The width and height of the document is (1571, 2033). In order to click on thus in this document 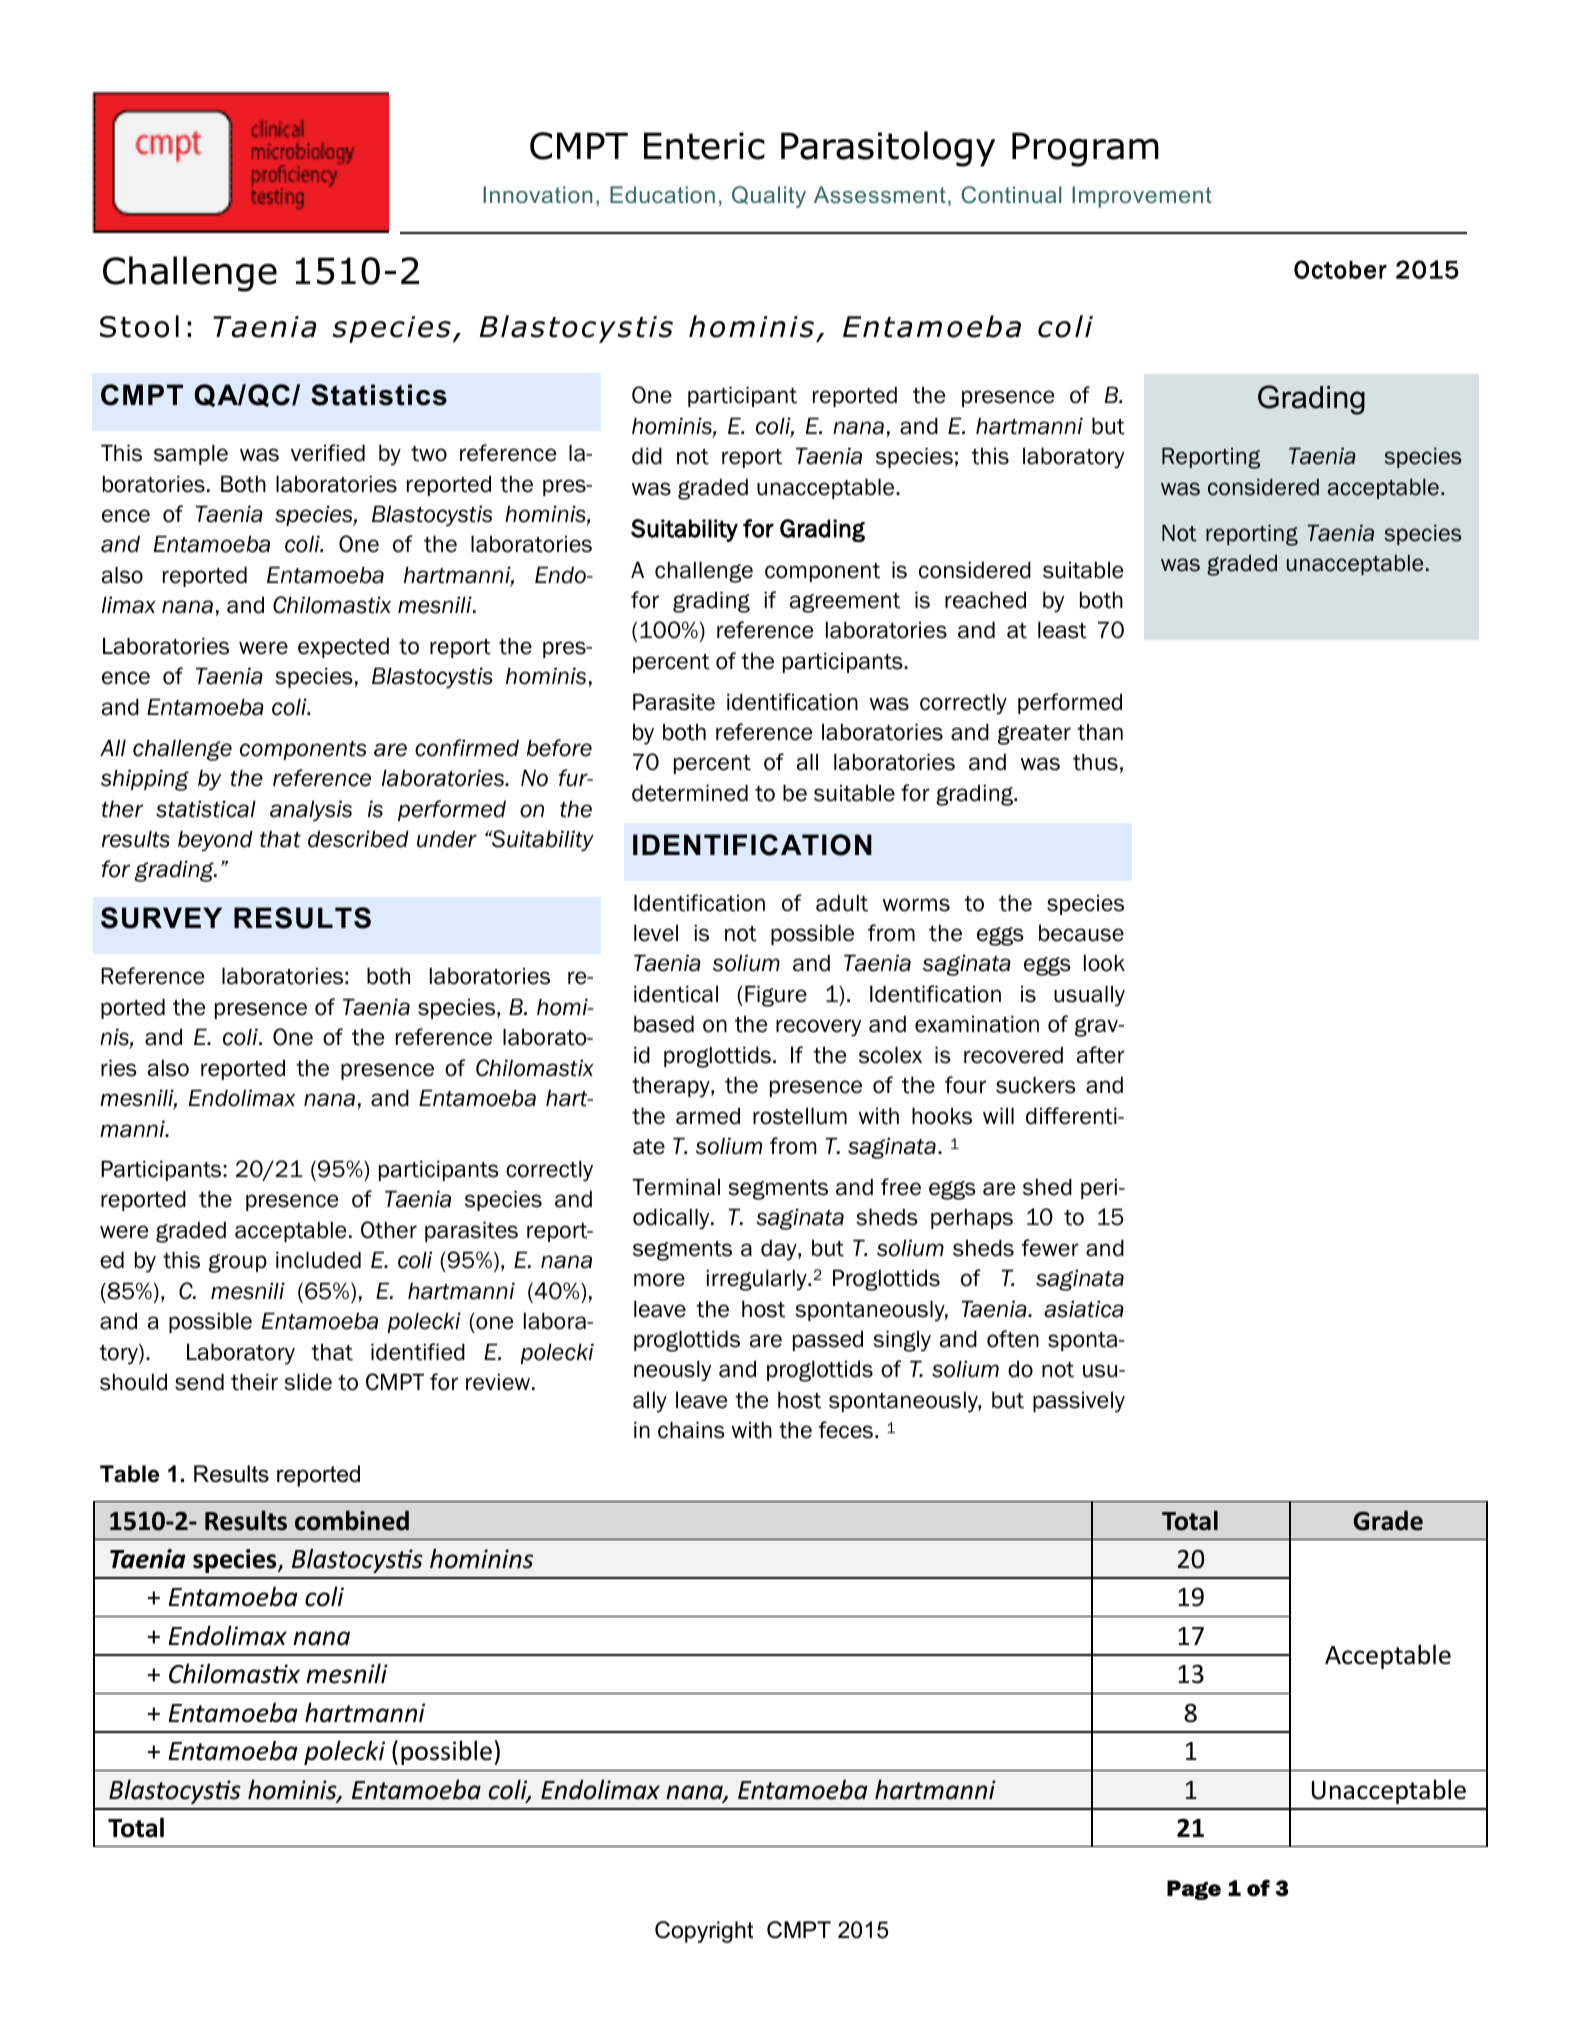, I will do `click(1095, 762)`.
